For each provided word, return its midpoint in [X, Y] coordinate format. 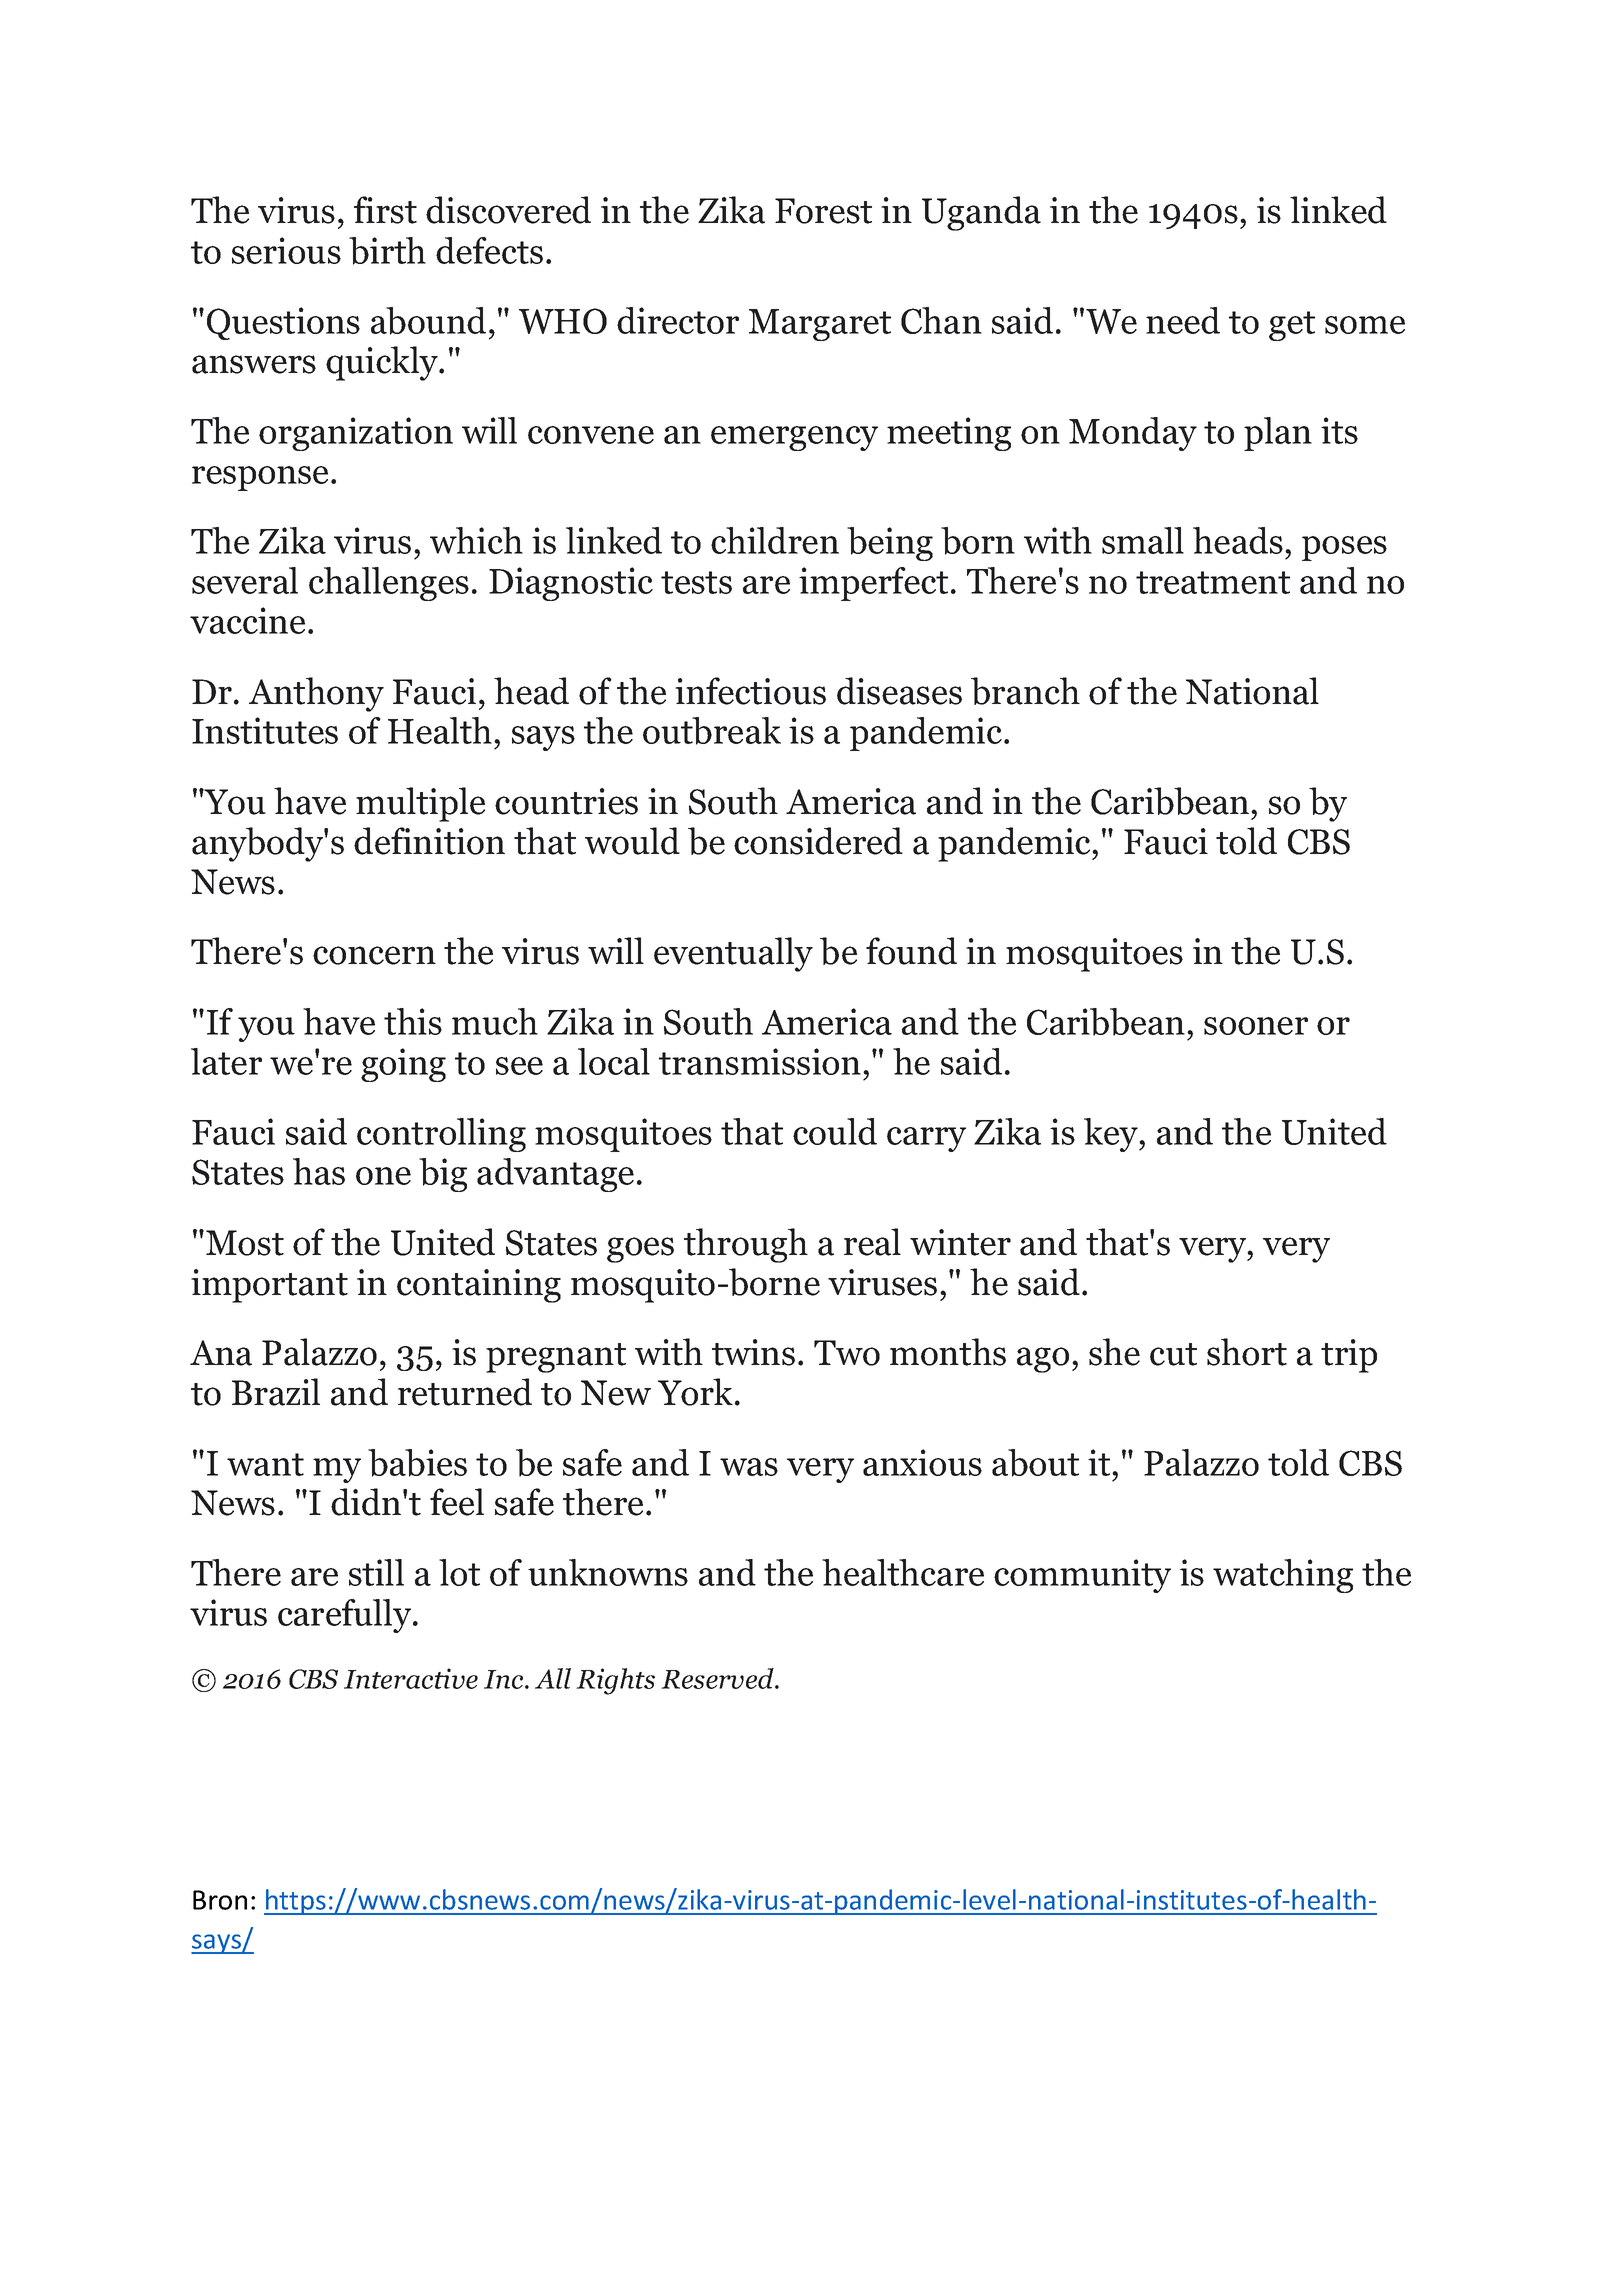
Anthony [316, 694]
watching [1283, 1576]
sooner [1256, 1026]
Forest [823, 211]
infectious [750, 691]
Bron [220, 1900]
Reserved [718, 1678]
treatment [1213, 582]
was [749, 1467]
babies [417, 1463]
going [403, 1065]
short [1247, 1352]
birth [387, 251]
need [1183, 320]
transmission [760, 1061]
